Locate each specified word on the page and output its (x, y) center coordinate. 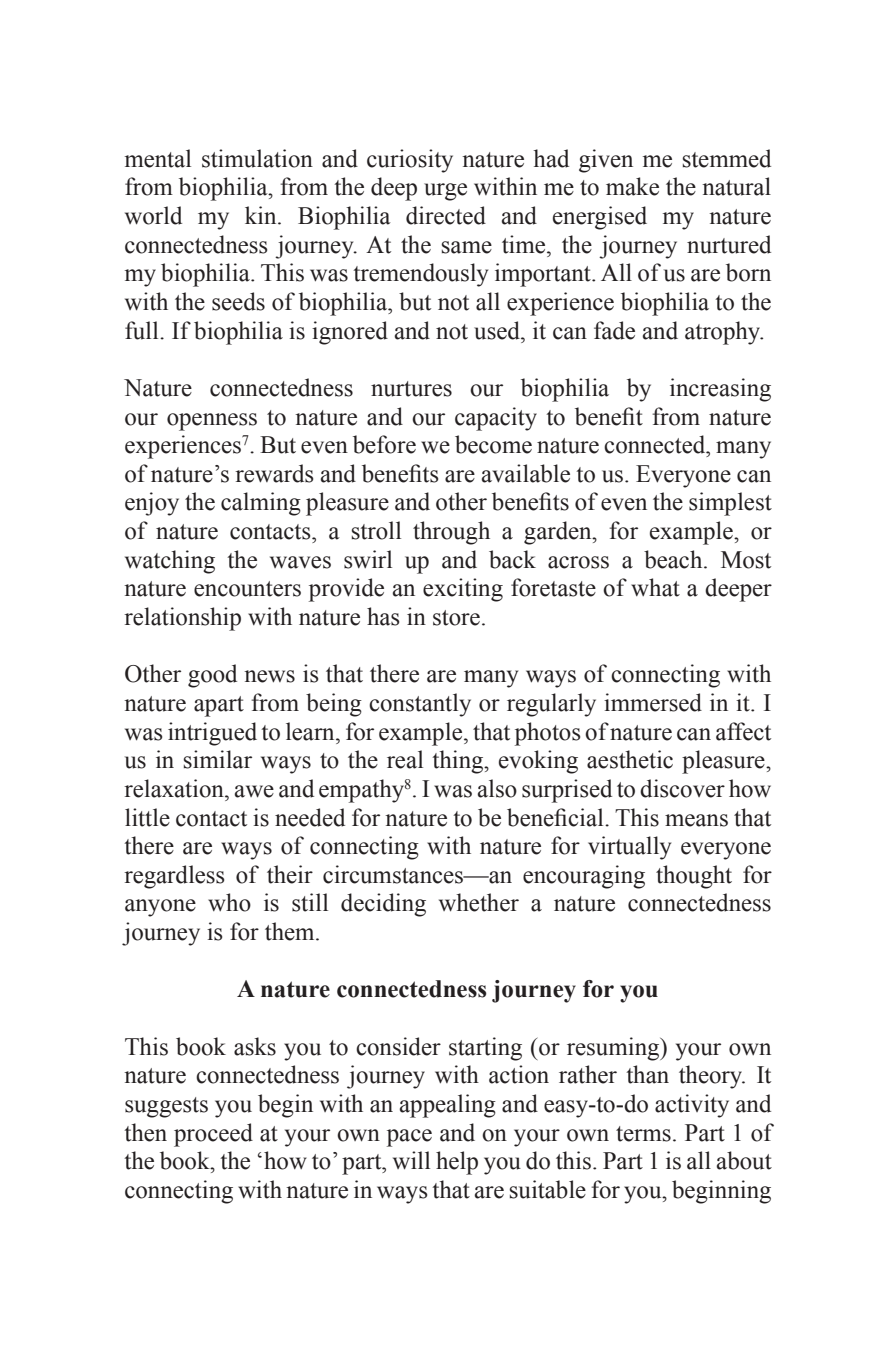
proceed (213, 1135)
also (497, 788)
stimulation (257, 158)
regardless (174, 877)
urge (445, 192)
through (451, 533)
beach (674, 559)
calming (261, 504)
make (632, 186)
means (696, 820)
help (457, 1163)
